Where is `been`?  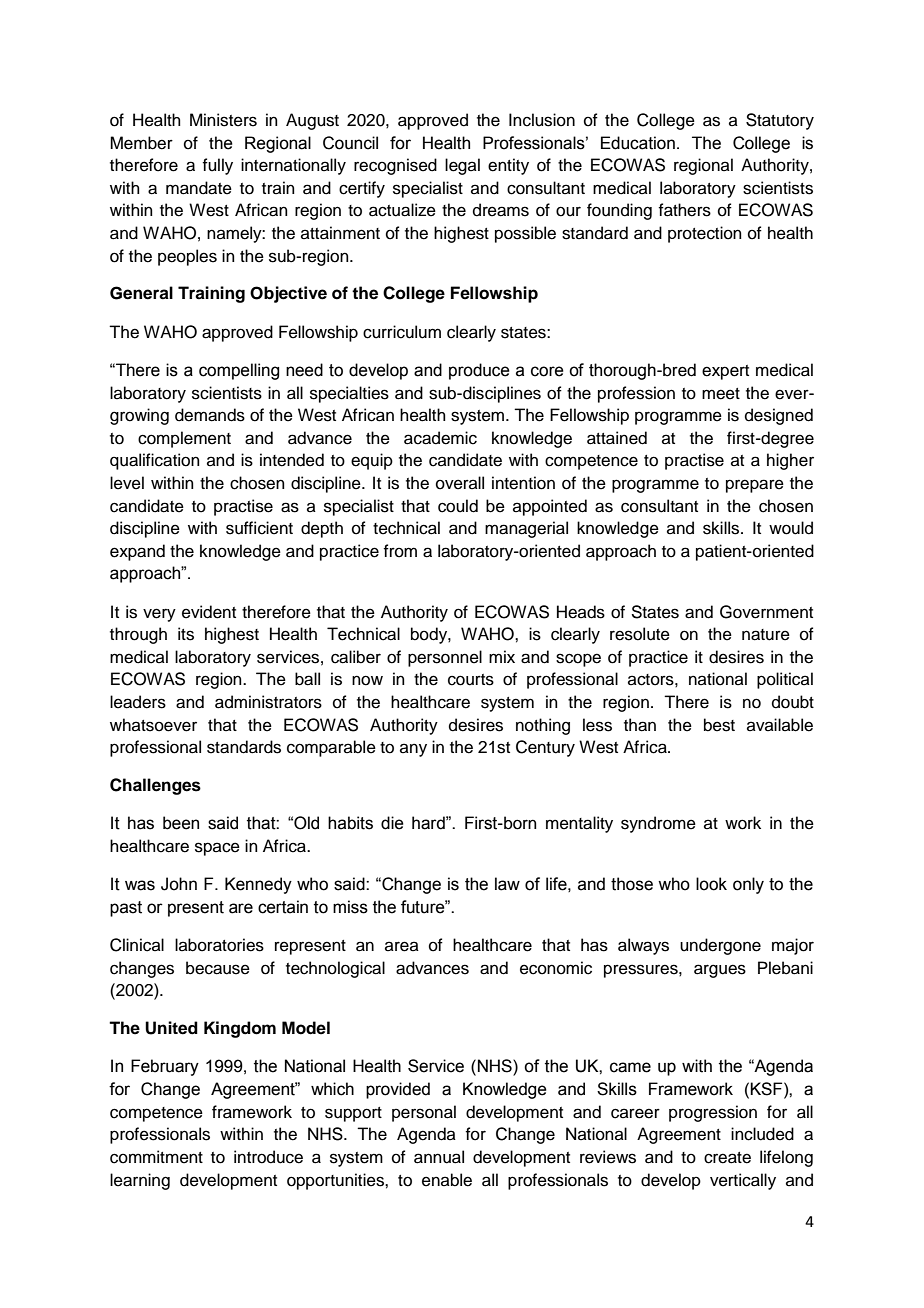
been is located at coordinates (181, 823).
